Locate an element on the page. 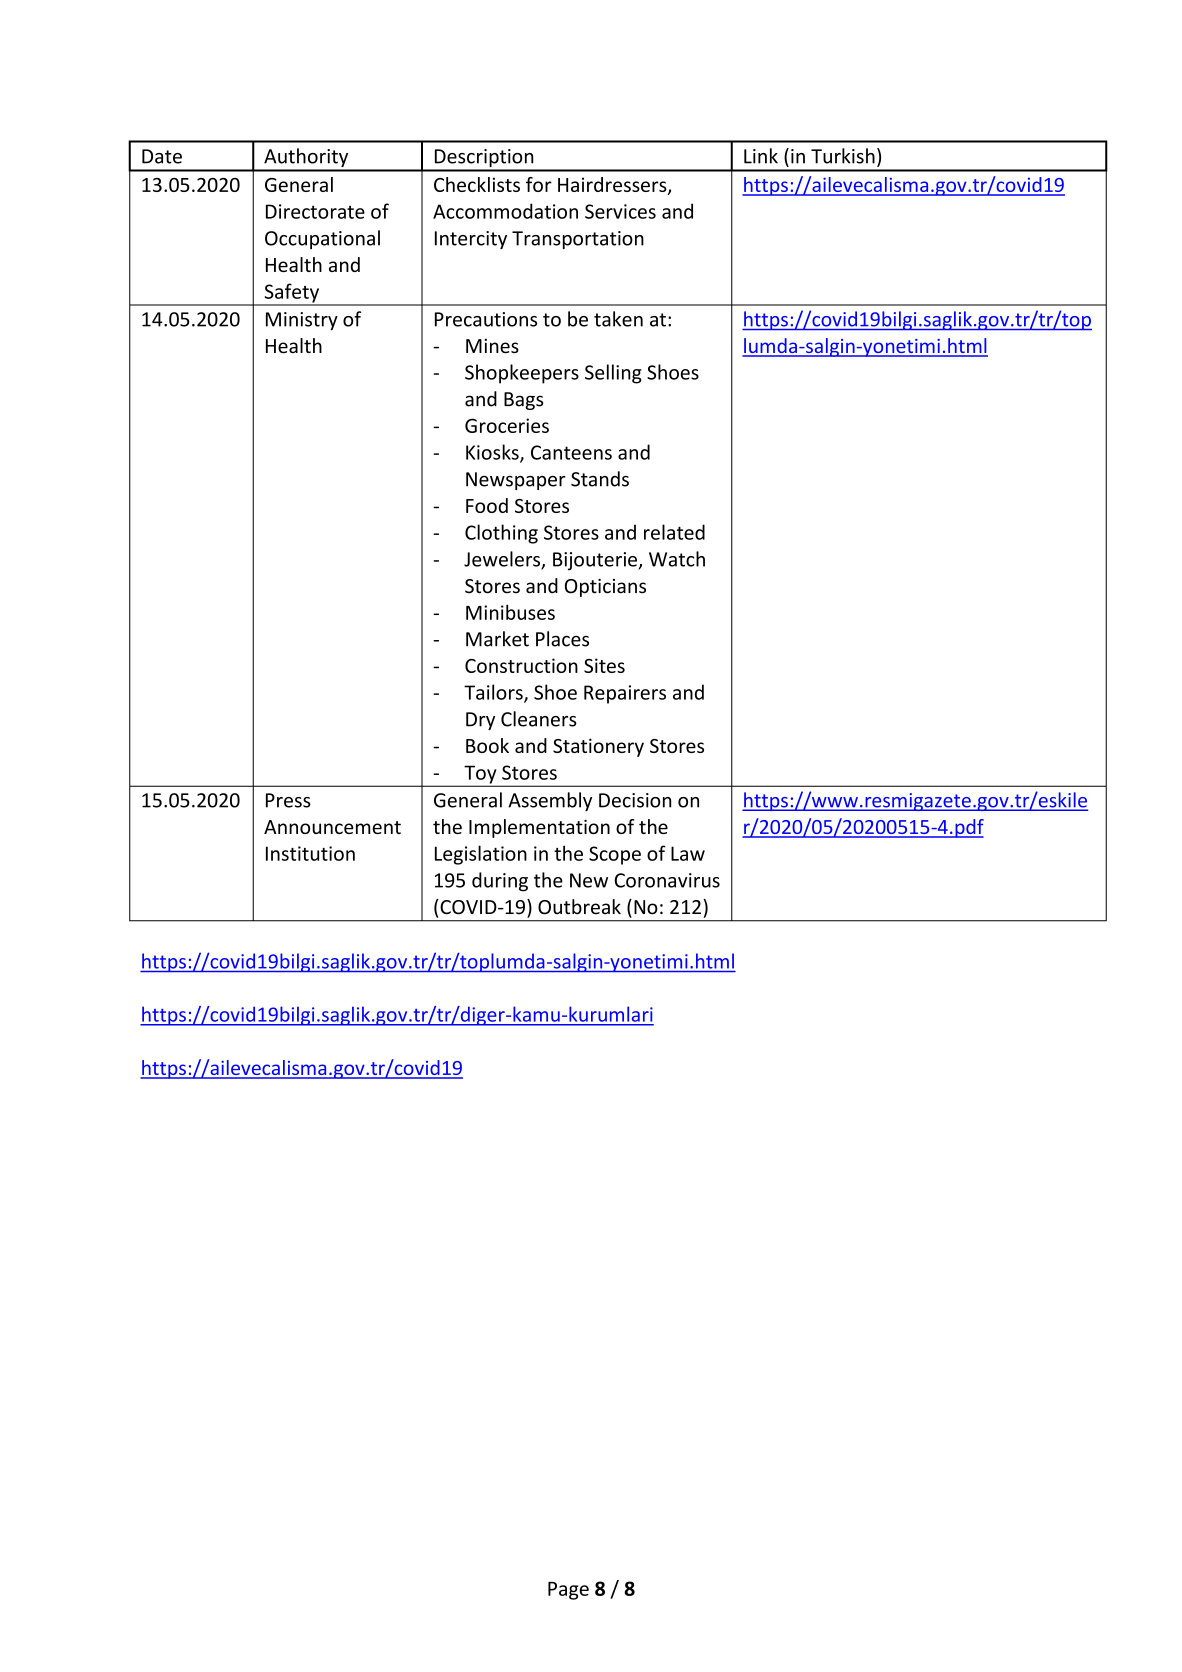  Accommodation is located at coordinates (505, 211).
